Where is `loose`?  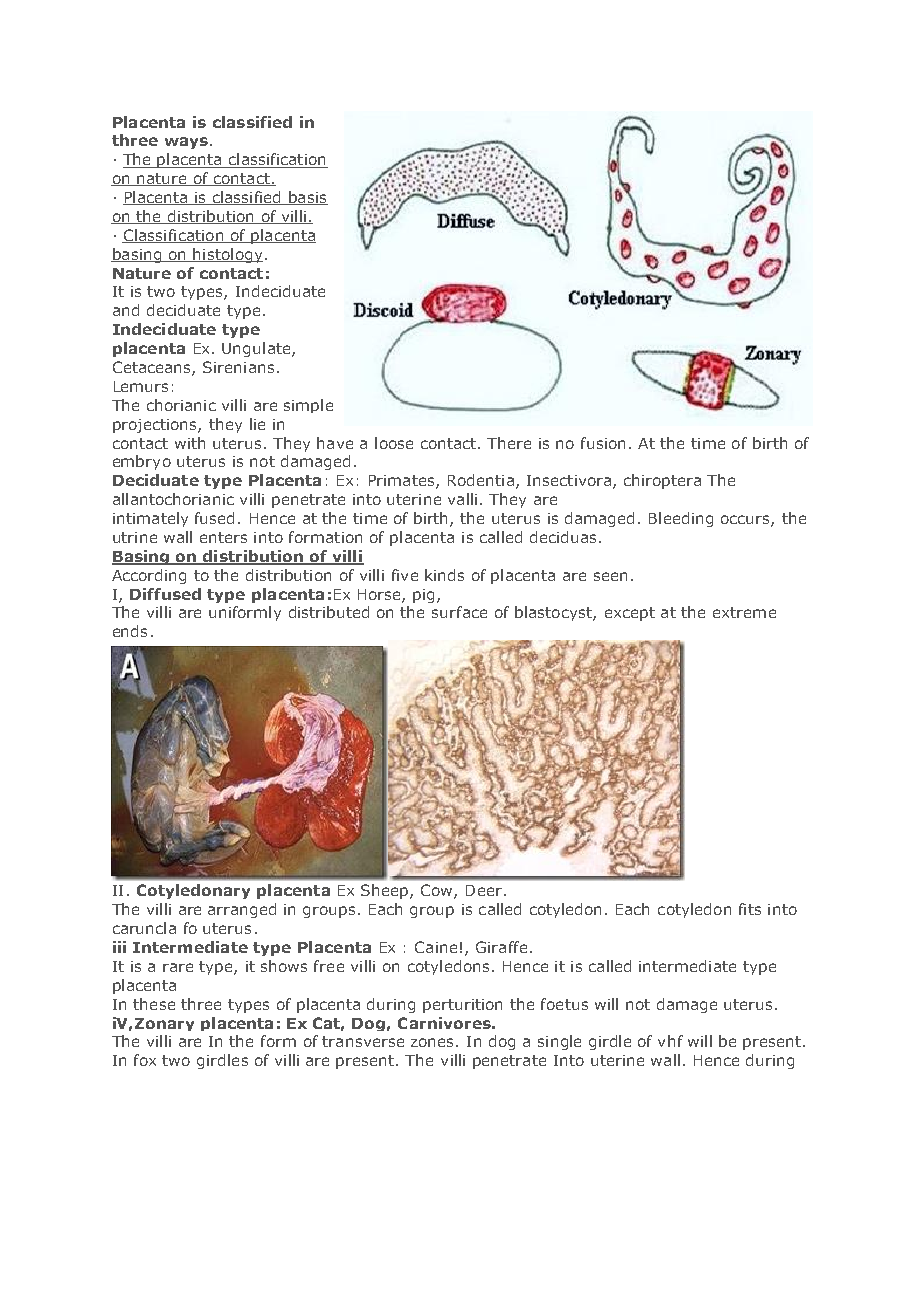 loose is located at coordinates (394, 443).
